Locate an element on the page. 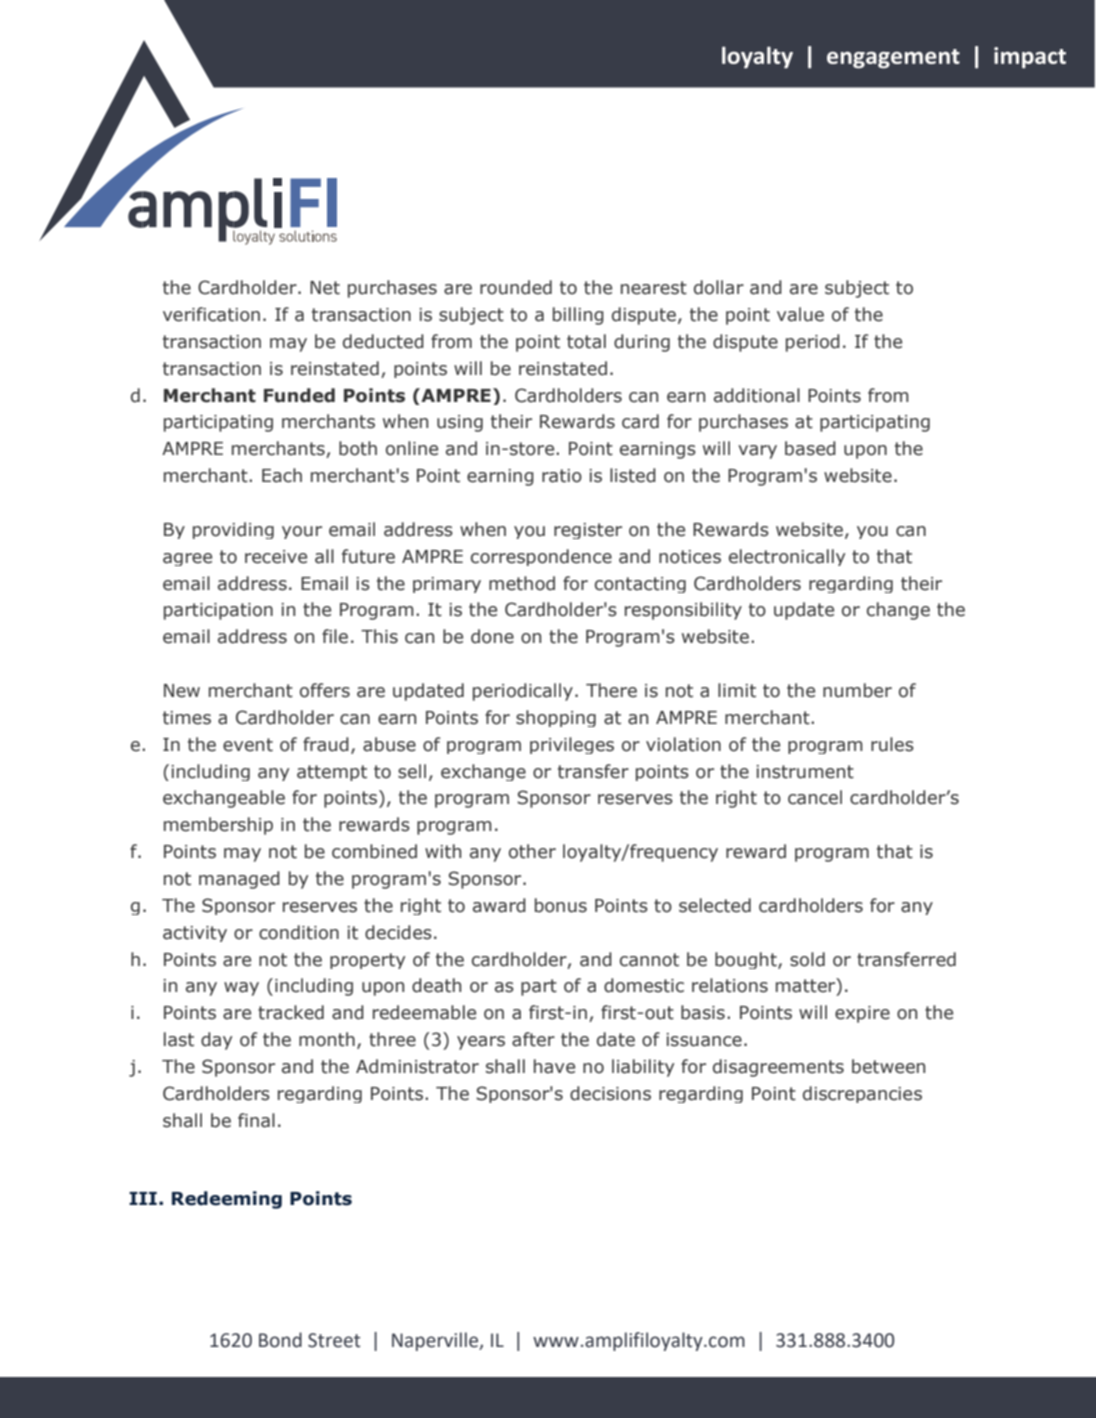  value is located at coordinates (800, 314).
